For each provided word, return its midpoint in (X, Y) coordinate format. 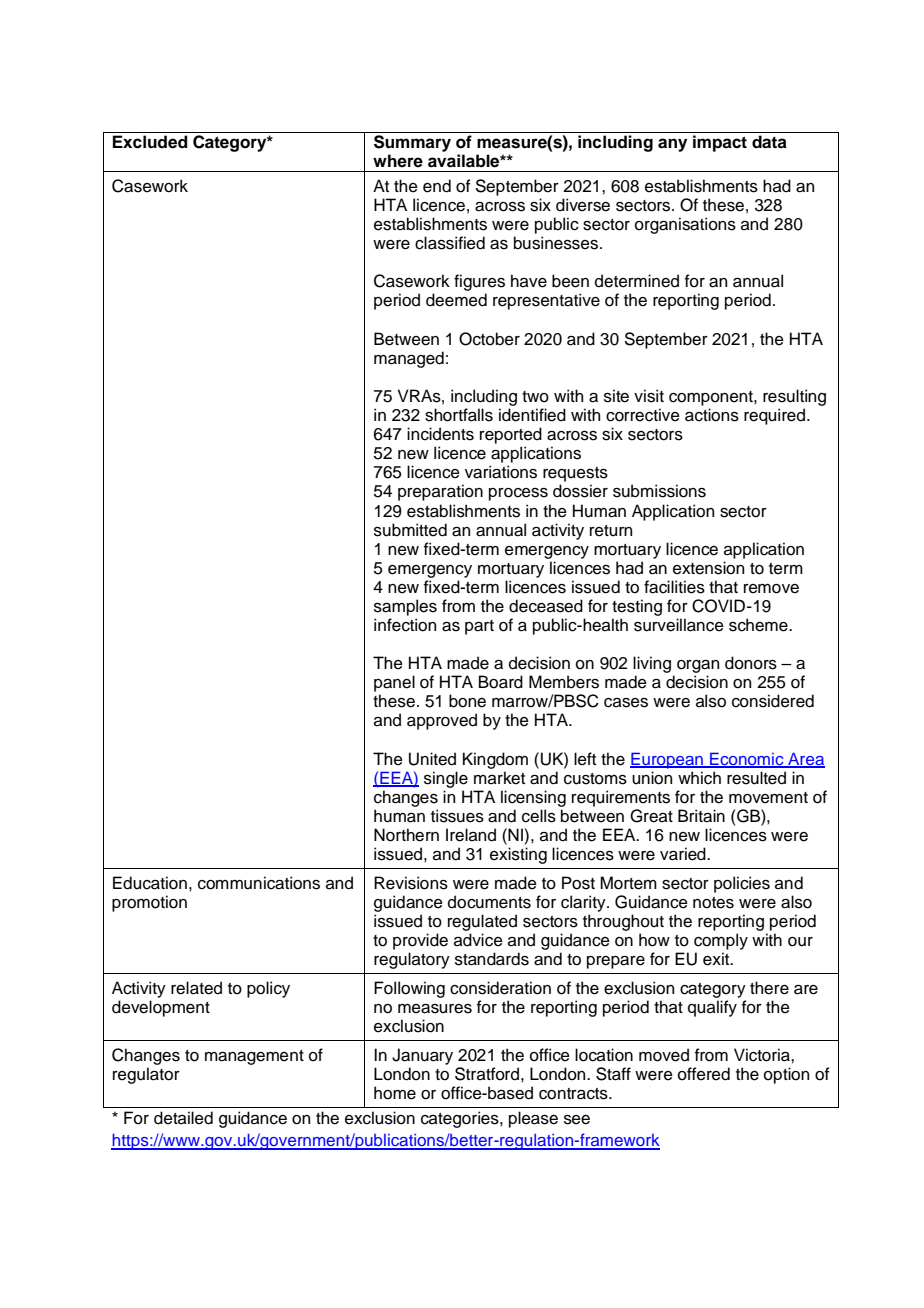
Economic (747, 760)
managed (409, 359)
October (489, 339)
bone (467, 701)
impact (720, 143)
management (254, 1057)
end (437, 186)
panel (394, 683)
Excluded (150, 142)
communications (259, 883)
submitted (410, 530)
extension (708, 568)
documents (489, 902)
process (518, 494)
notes (713, 903)
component (712, 398)
